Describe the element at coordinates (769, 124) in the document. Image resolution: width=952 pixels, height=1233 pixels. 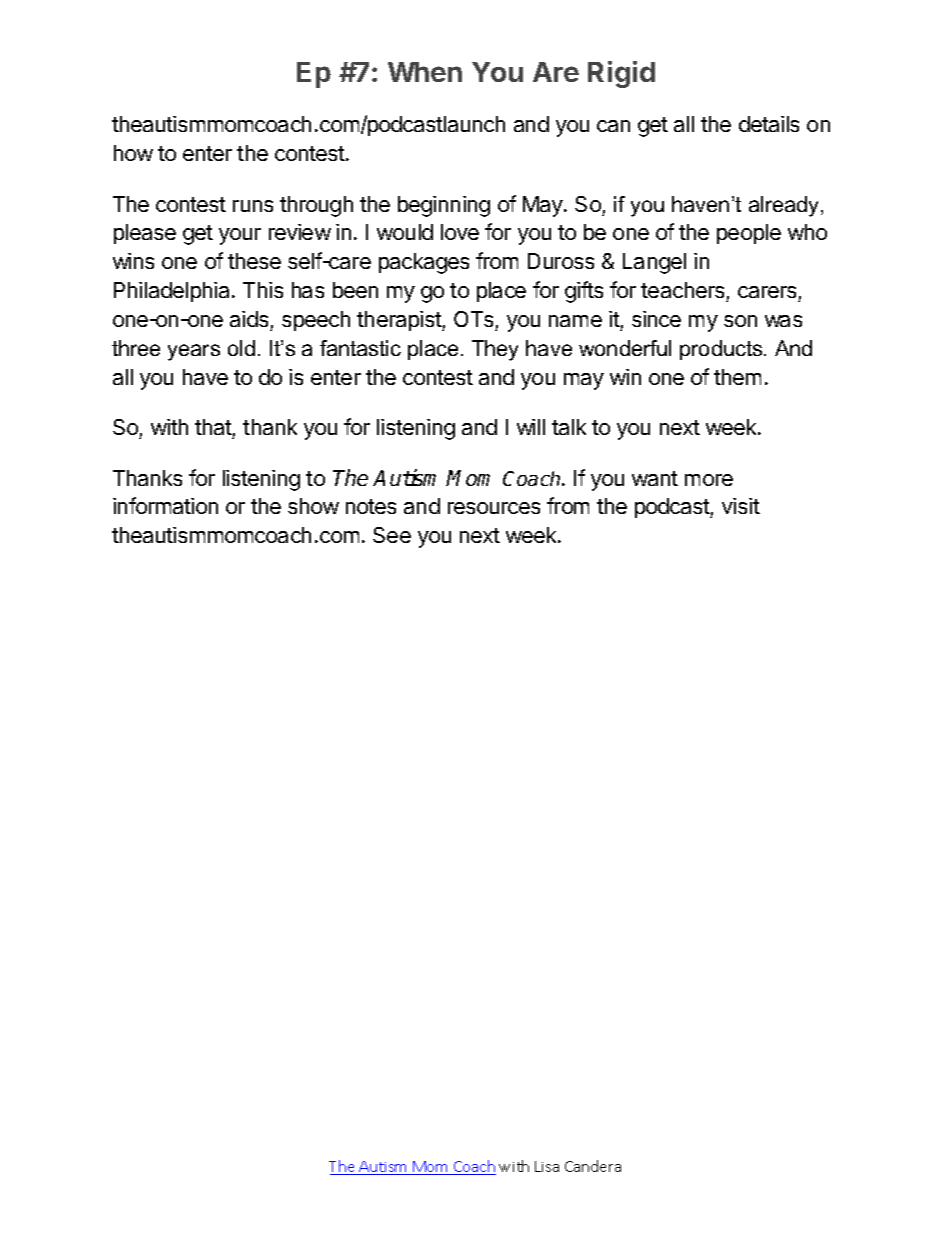
I see `details` at that location.
